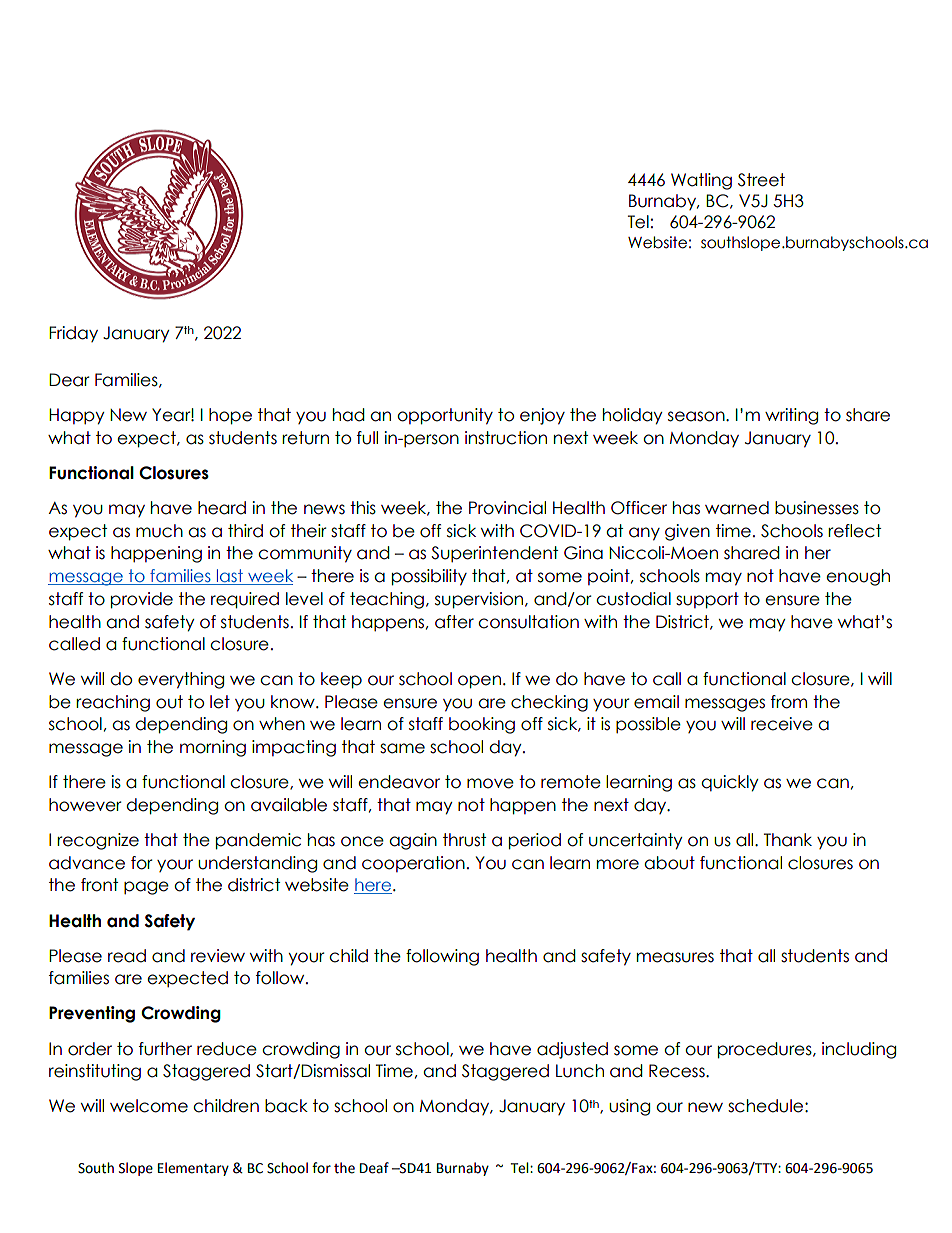 The width and height of the screenshot is (952, 1233). What do you see at coordinates (479, 682) in the screenshot?
I see `open` at bounding box center [479, 682].
